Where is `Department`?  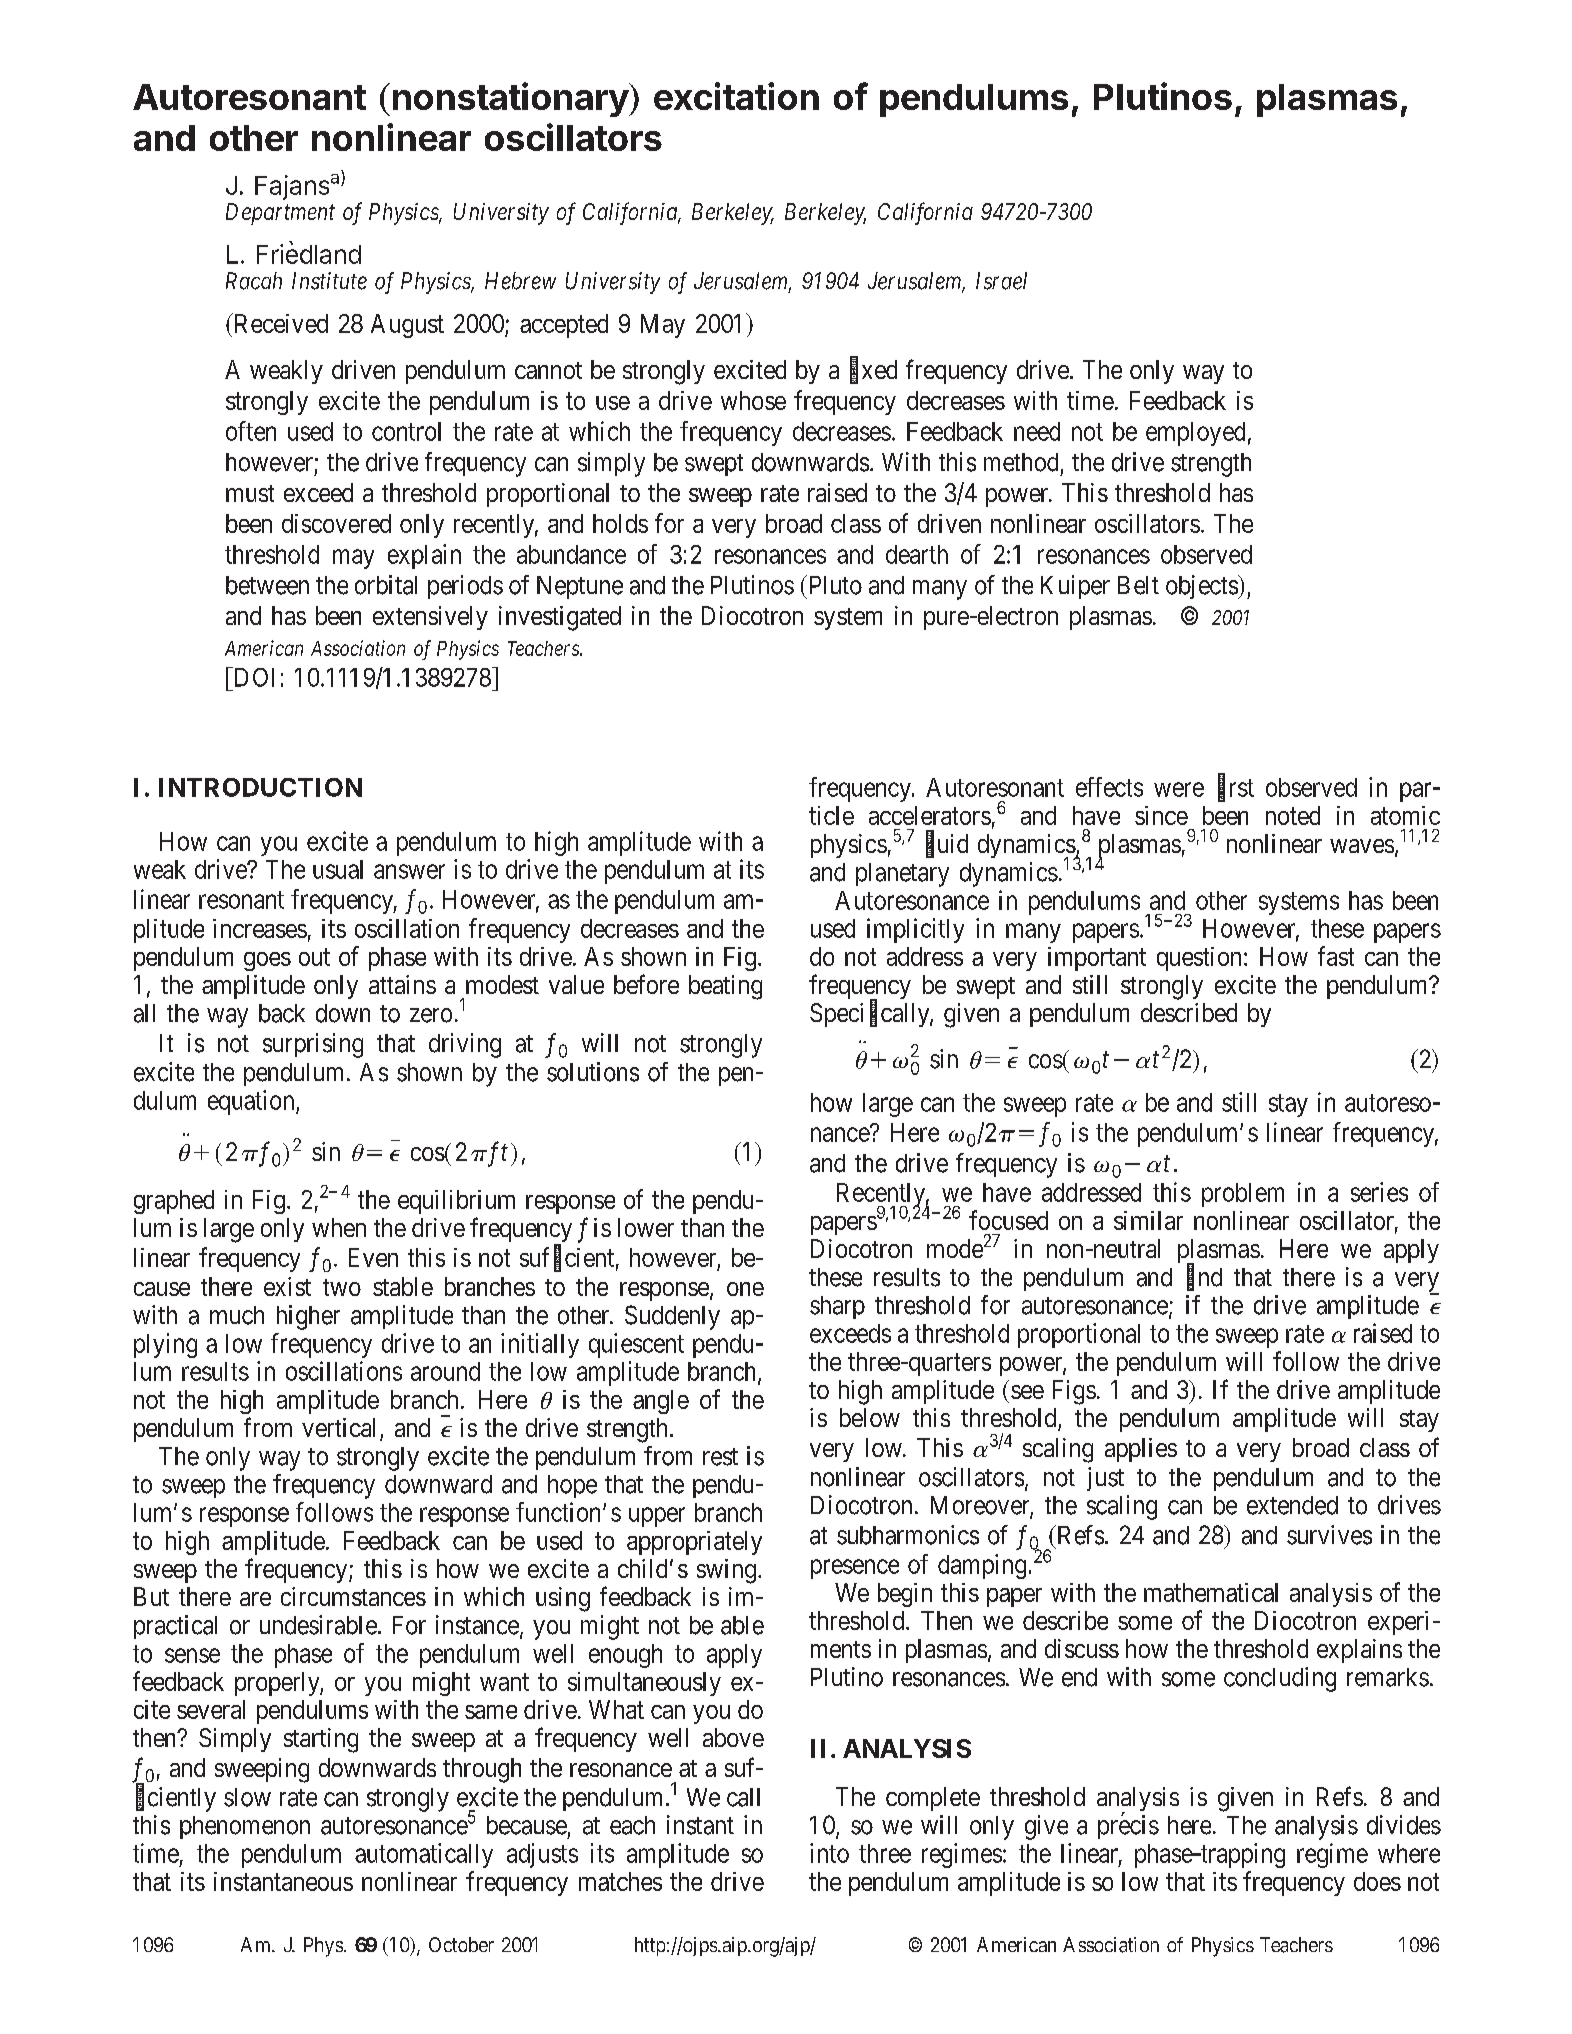 Department is located at coordinates (280, 214).
